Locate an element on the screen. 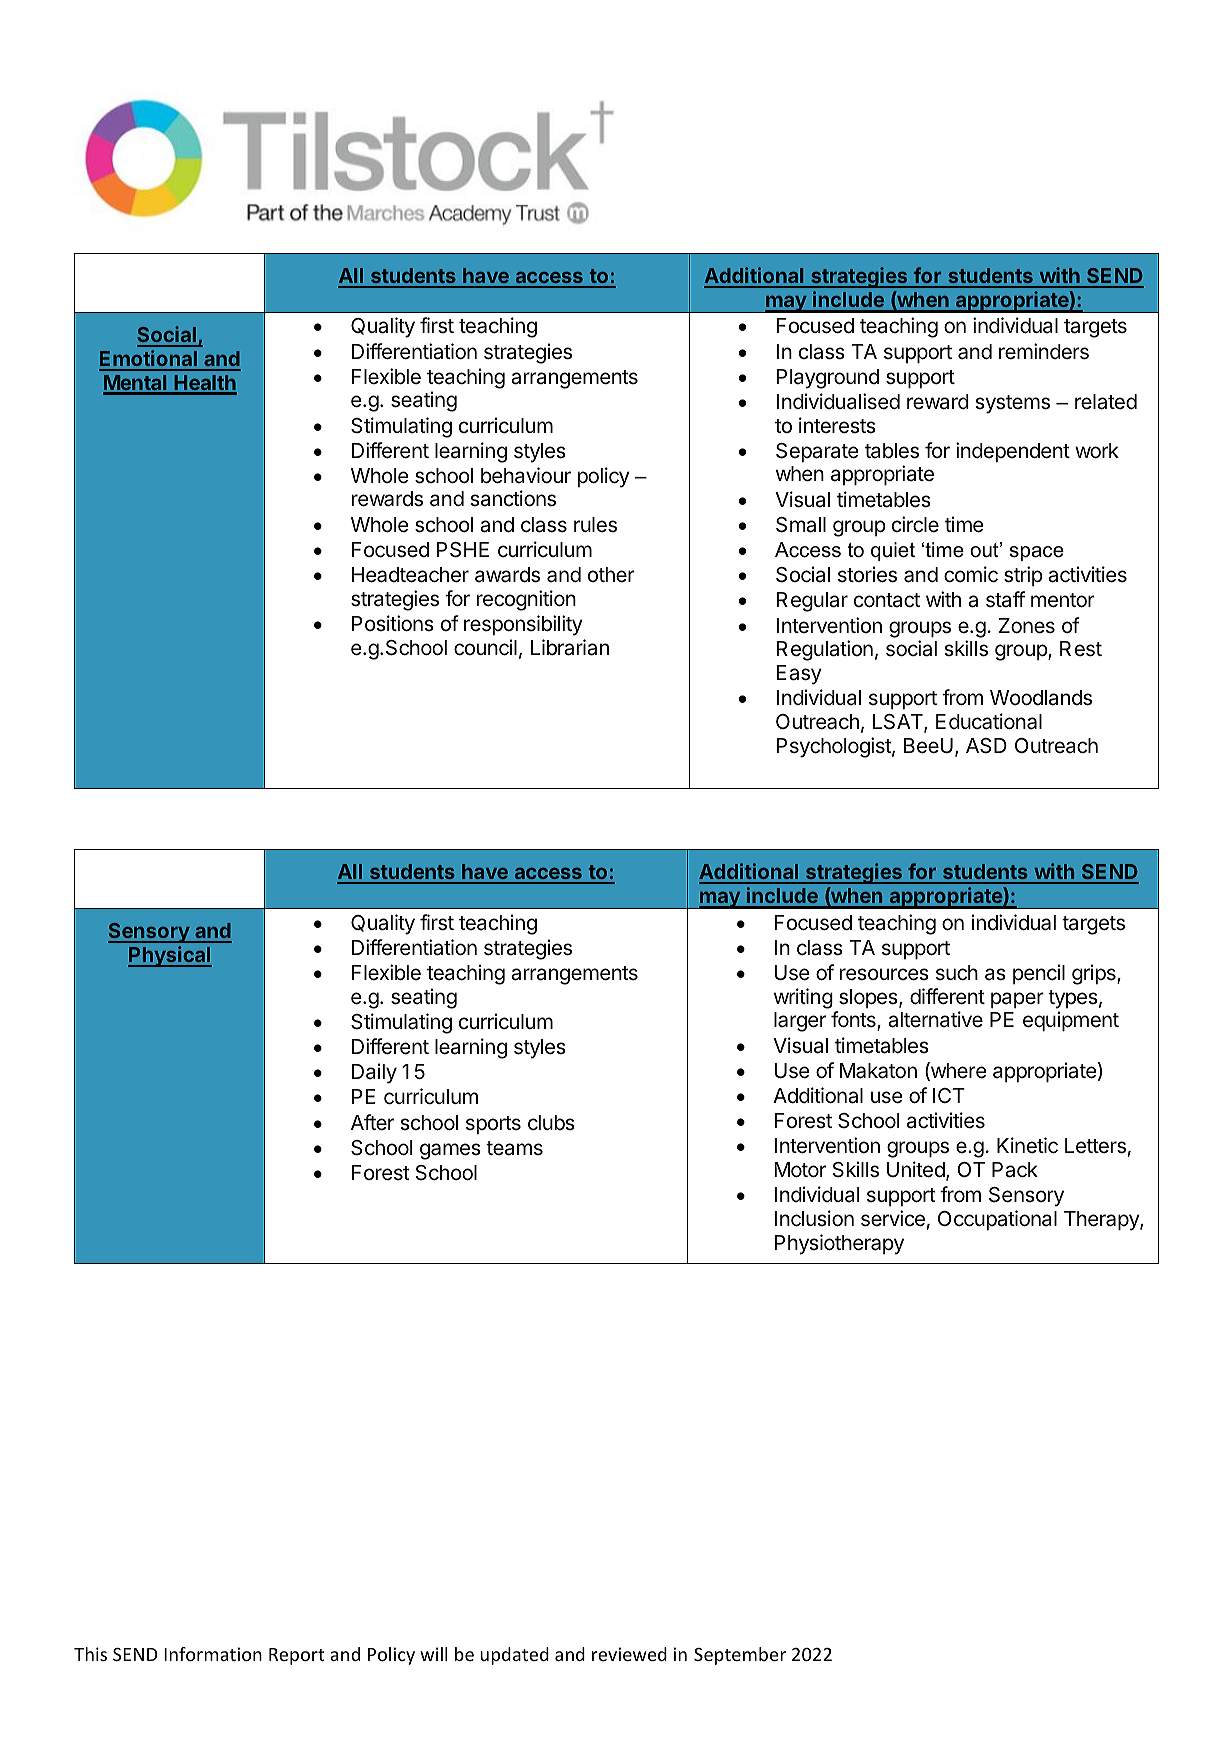 The image size is (1230, 1740). ASD is located at coordinates (986, 746).
